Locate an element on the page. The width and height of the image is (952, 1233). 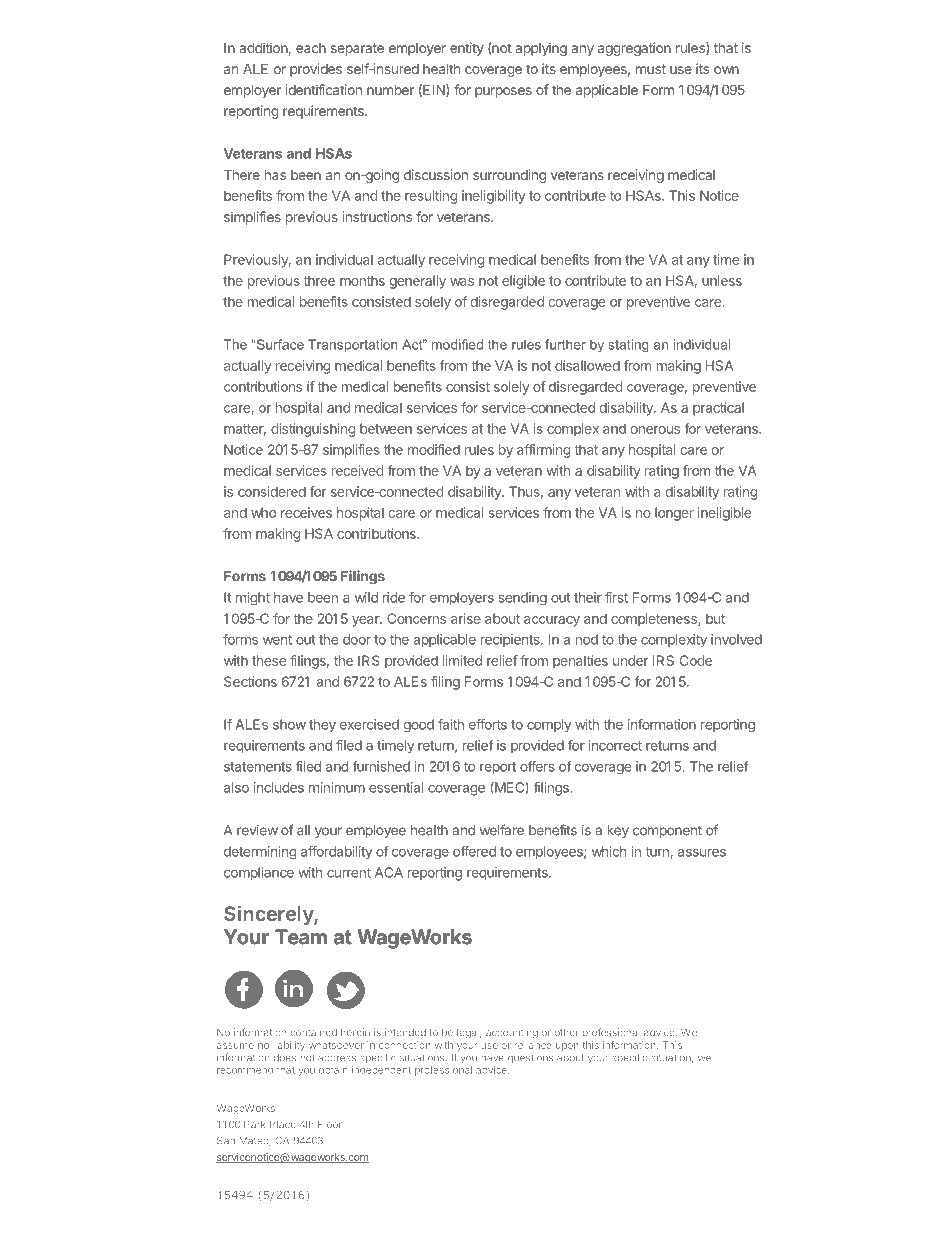
purposes is located at coordinates (503, 92).
